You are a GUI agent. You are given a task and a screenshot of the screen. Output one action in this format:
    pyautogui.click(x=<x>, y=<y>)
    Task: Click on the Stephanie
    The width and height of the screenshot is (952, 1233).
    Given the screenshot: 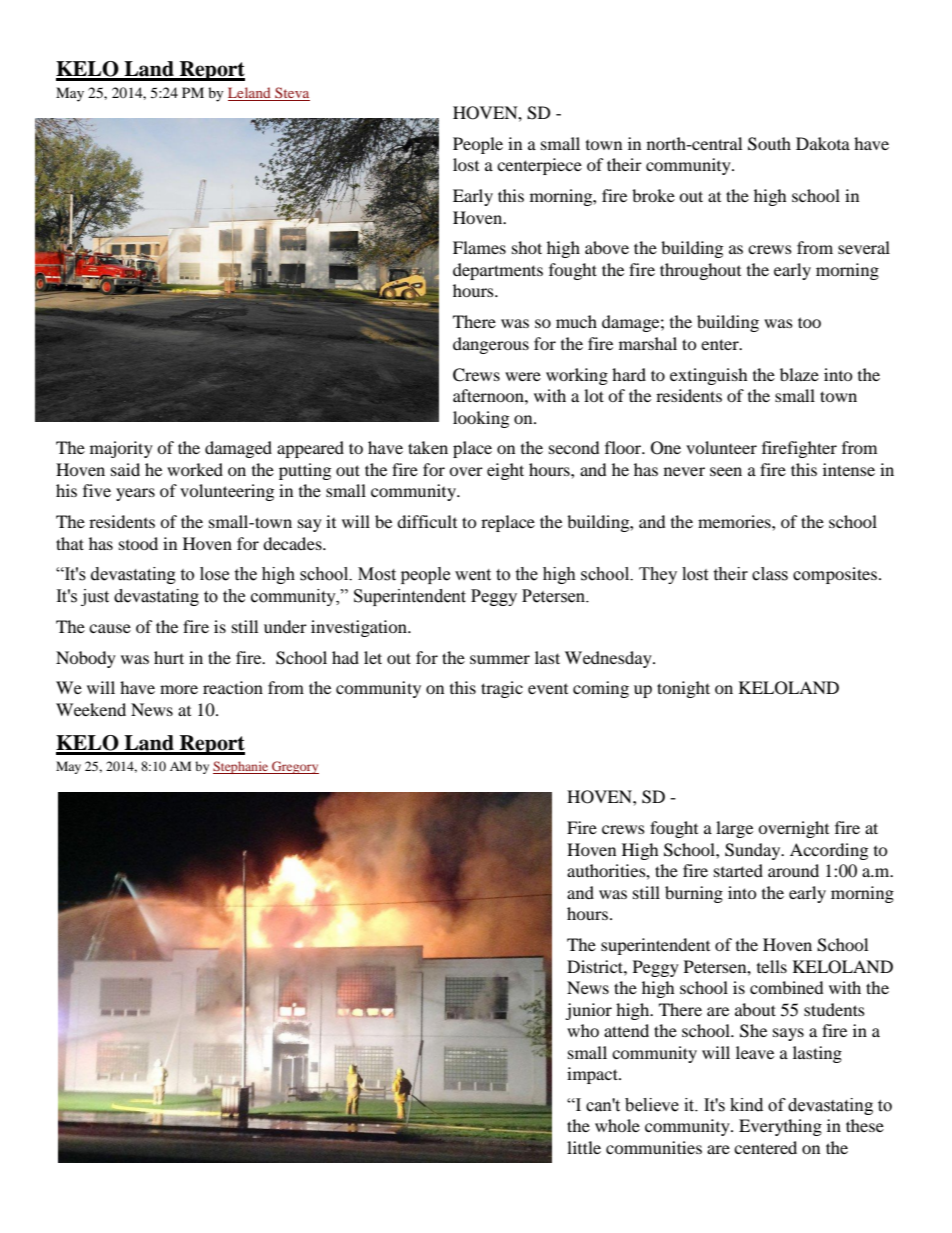 What is the action you would take?
    pyautogui.click(x=242, y=767)
